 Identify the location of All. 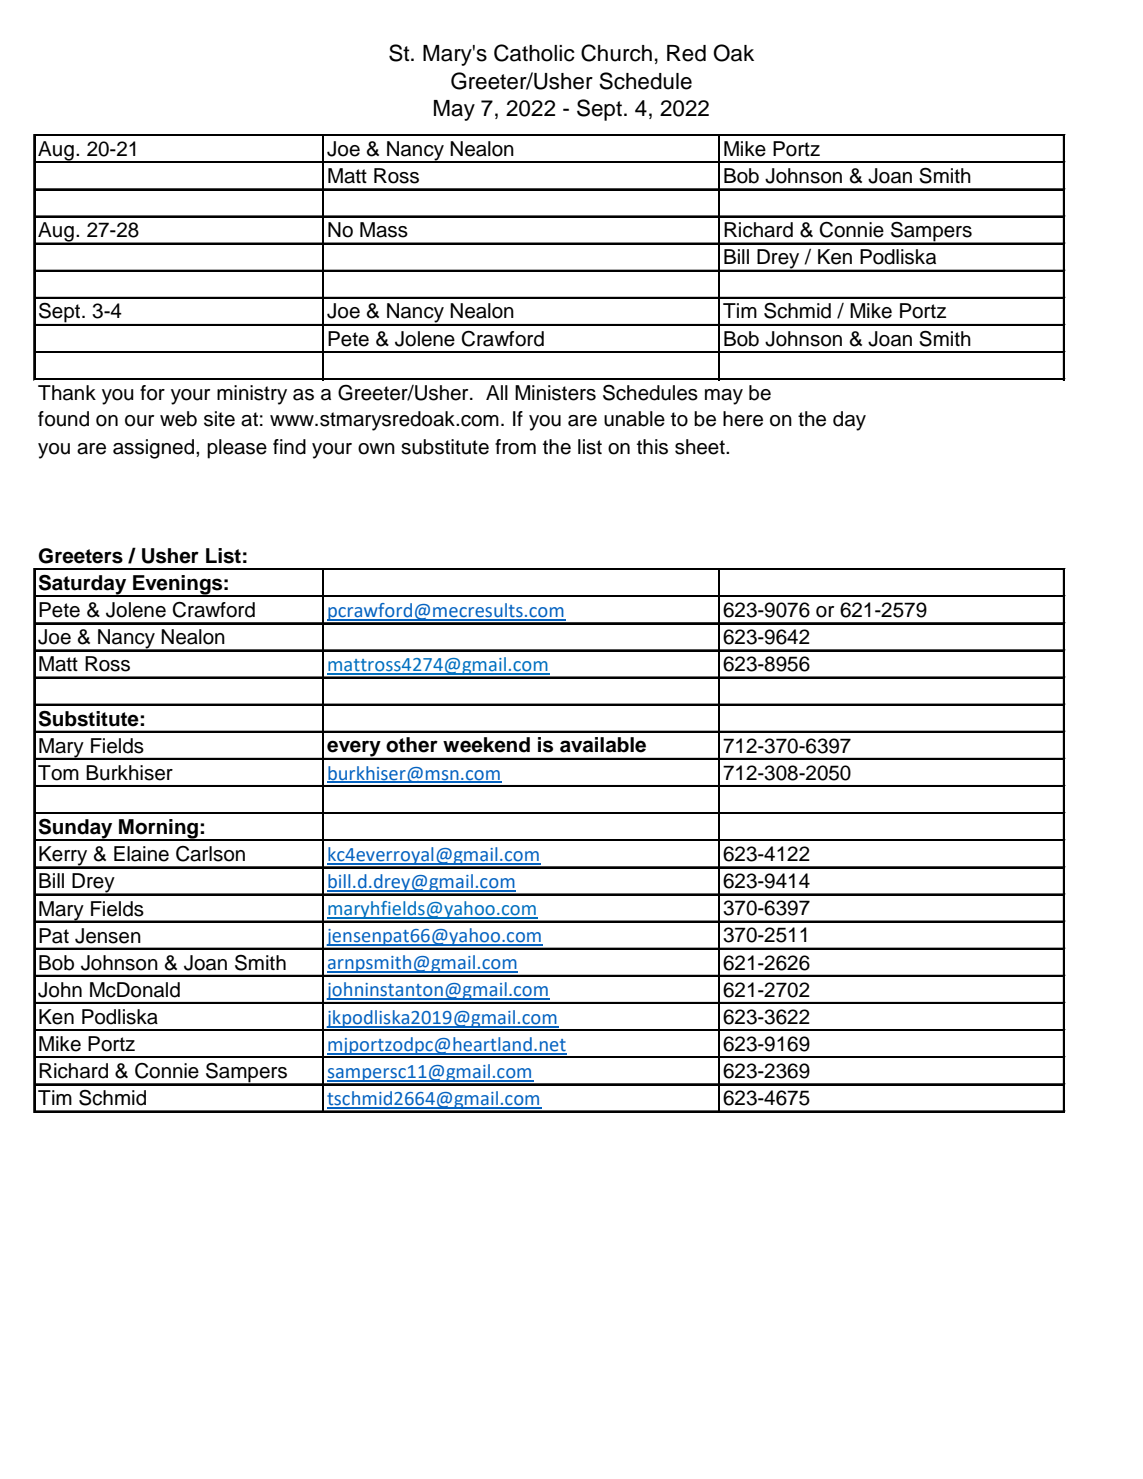
(497, 392).
